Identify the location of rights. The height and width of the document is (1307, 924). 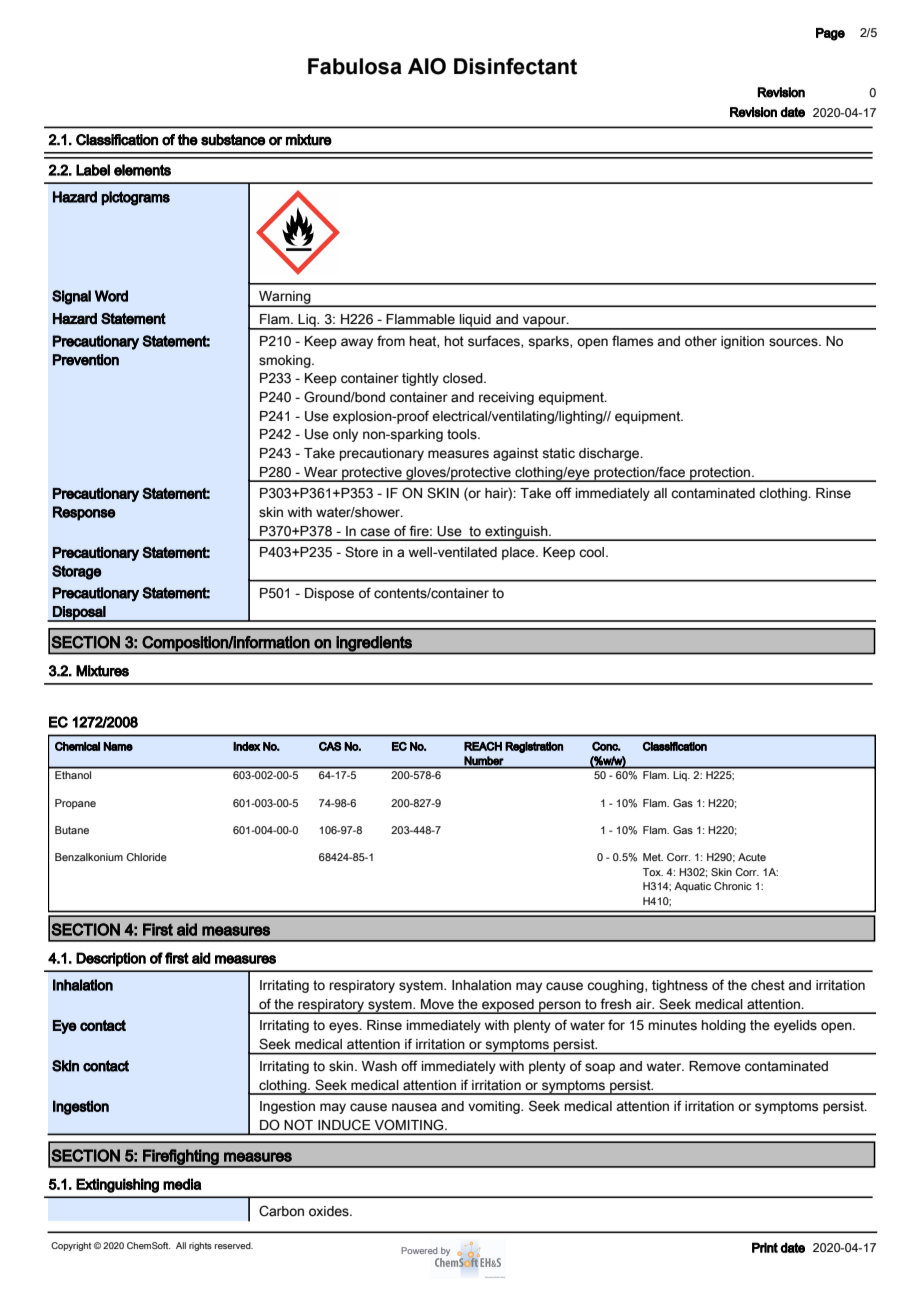
(200, 1246).
